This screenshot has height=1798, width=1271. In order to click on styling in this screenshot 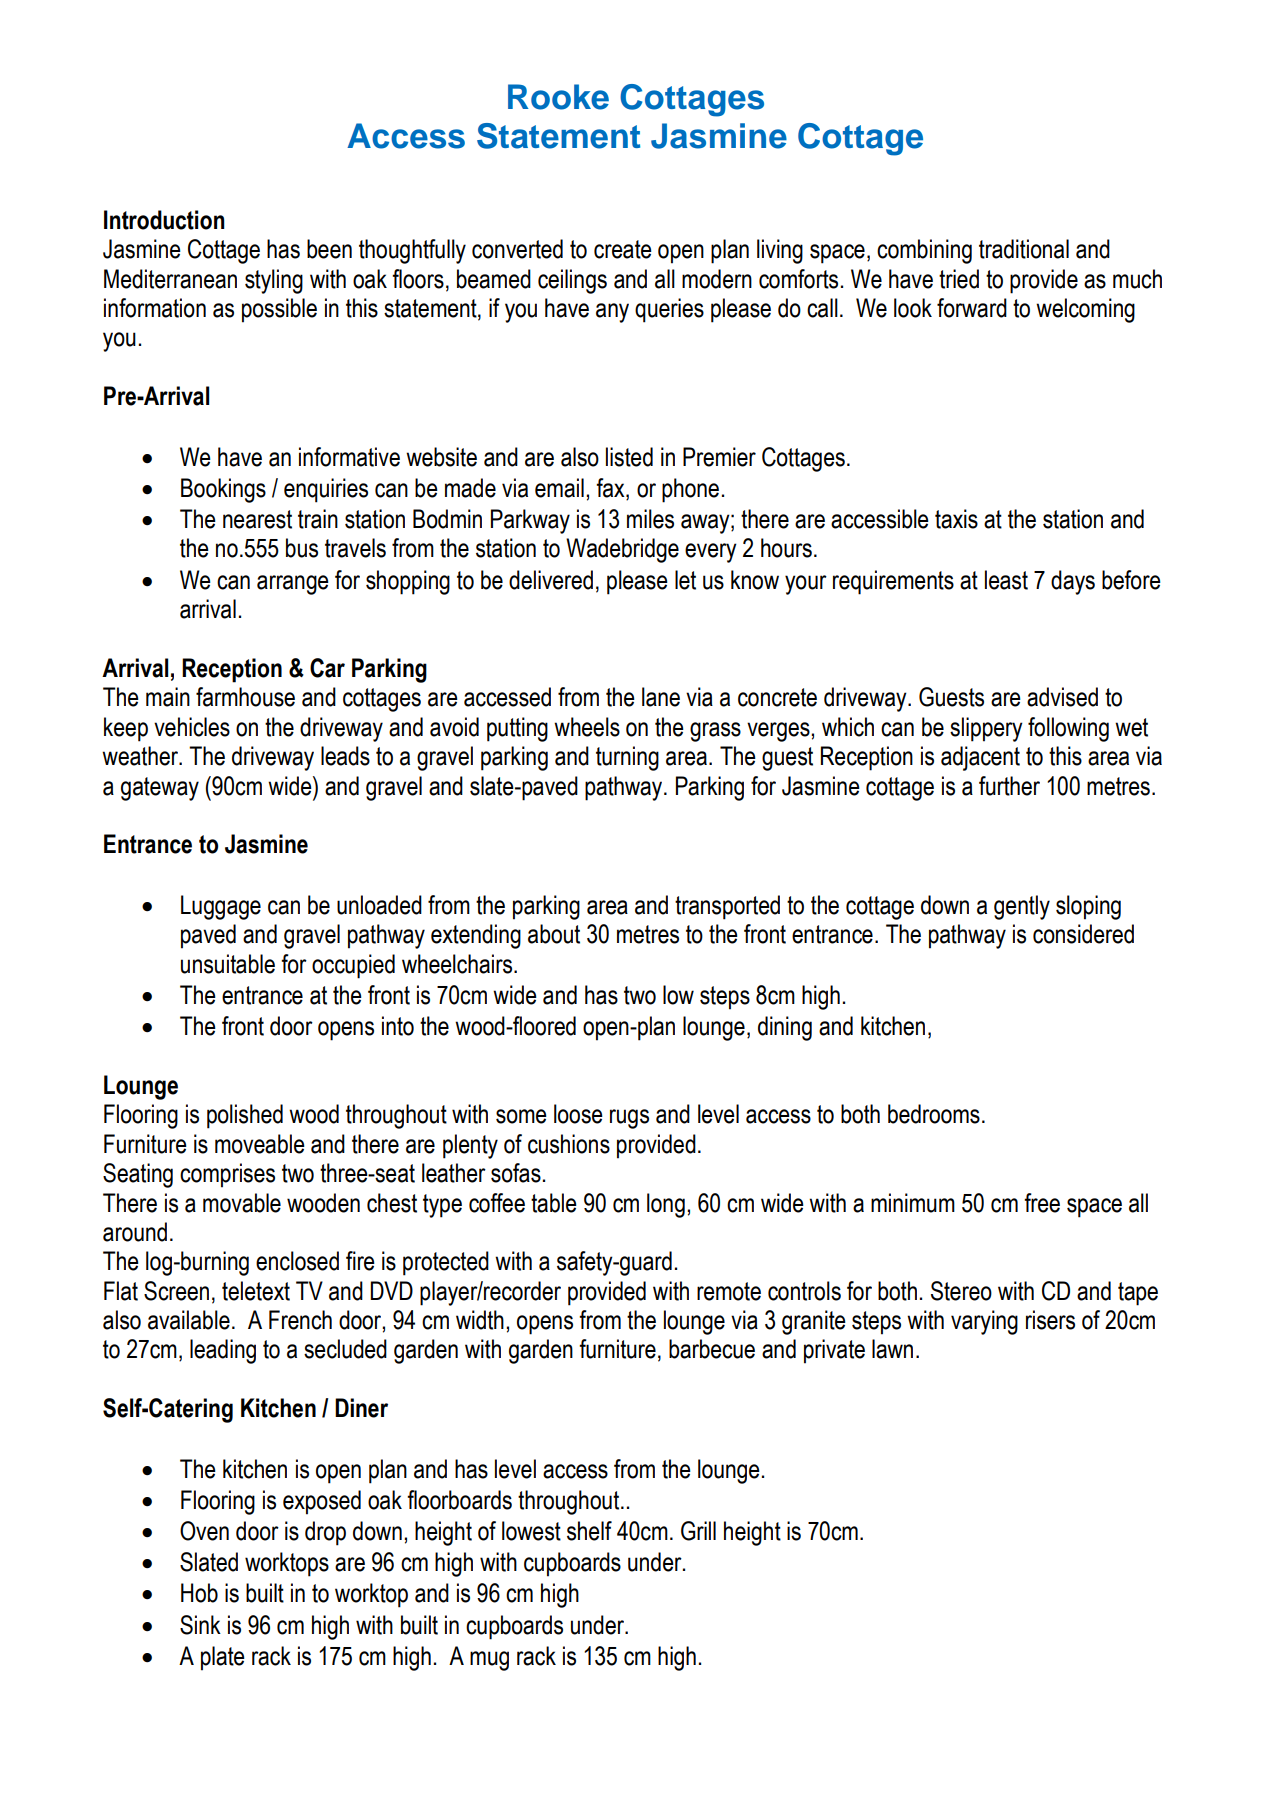, I will do `click(274, 281)`.
